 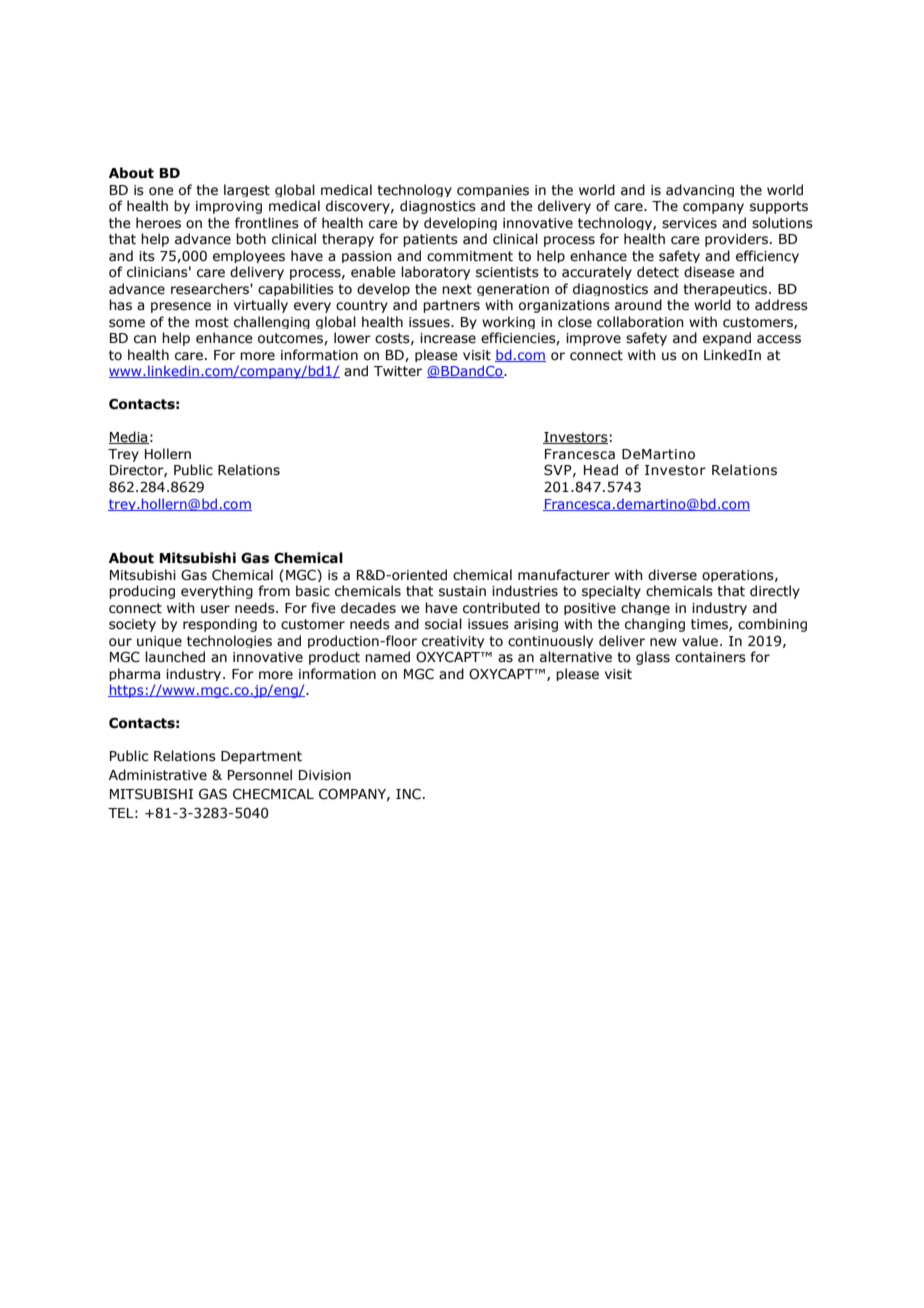 What do you see at coordinates (129, 437) in the screenshot?
I see `Media` at bounding box center [129, 437].
